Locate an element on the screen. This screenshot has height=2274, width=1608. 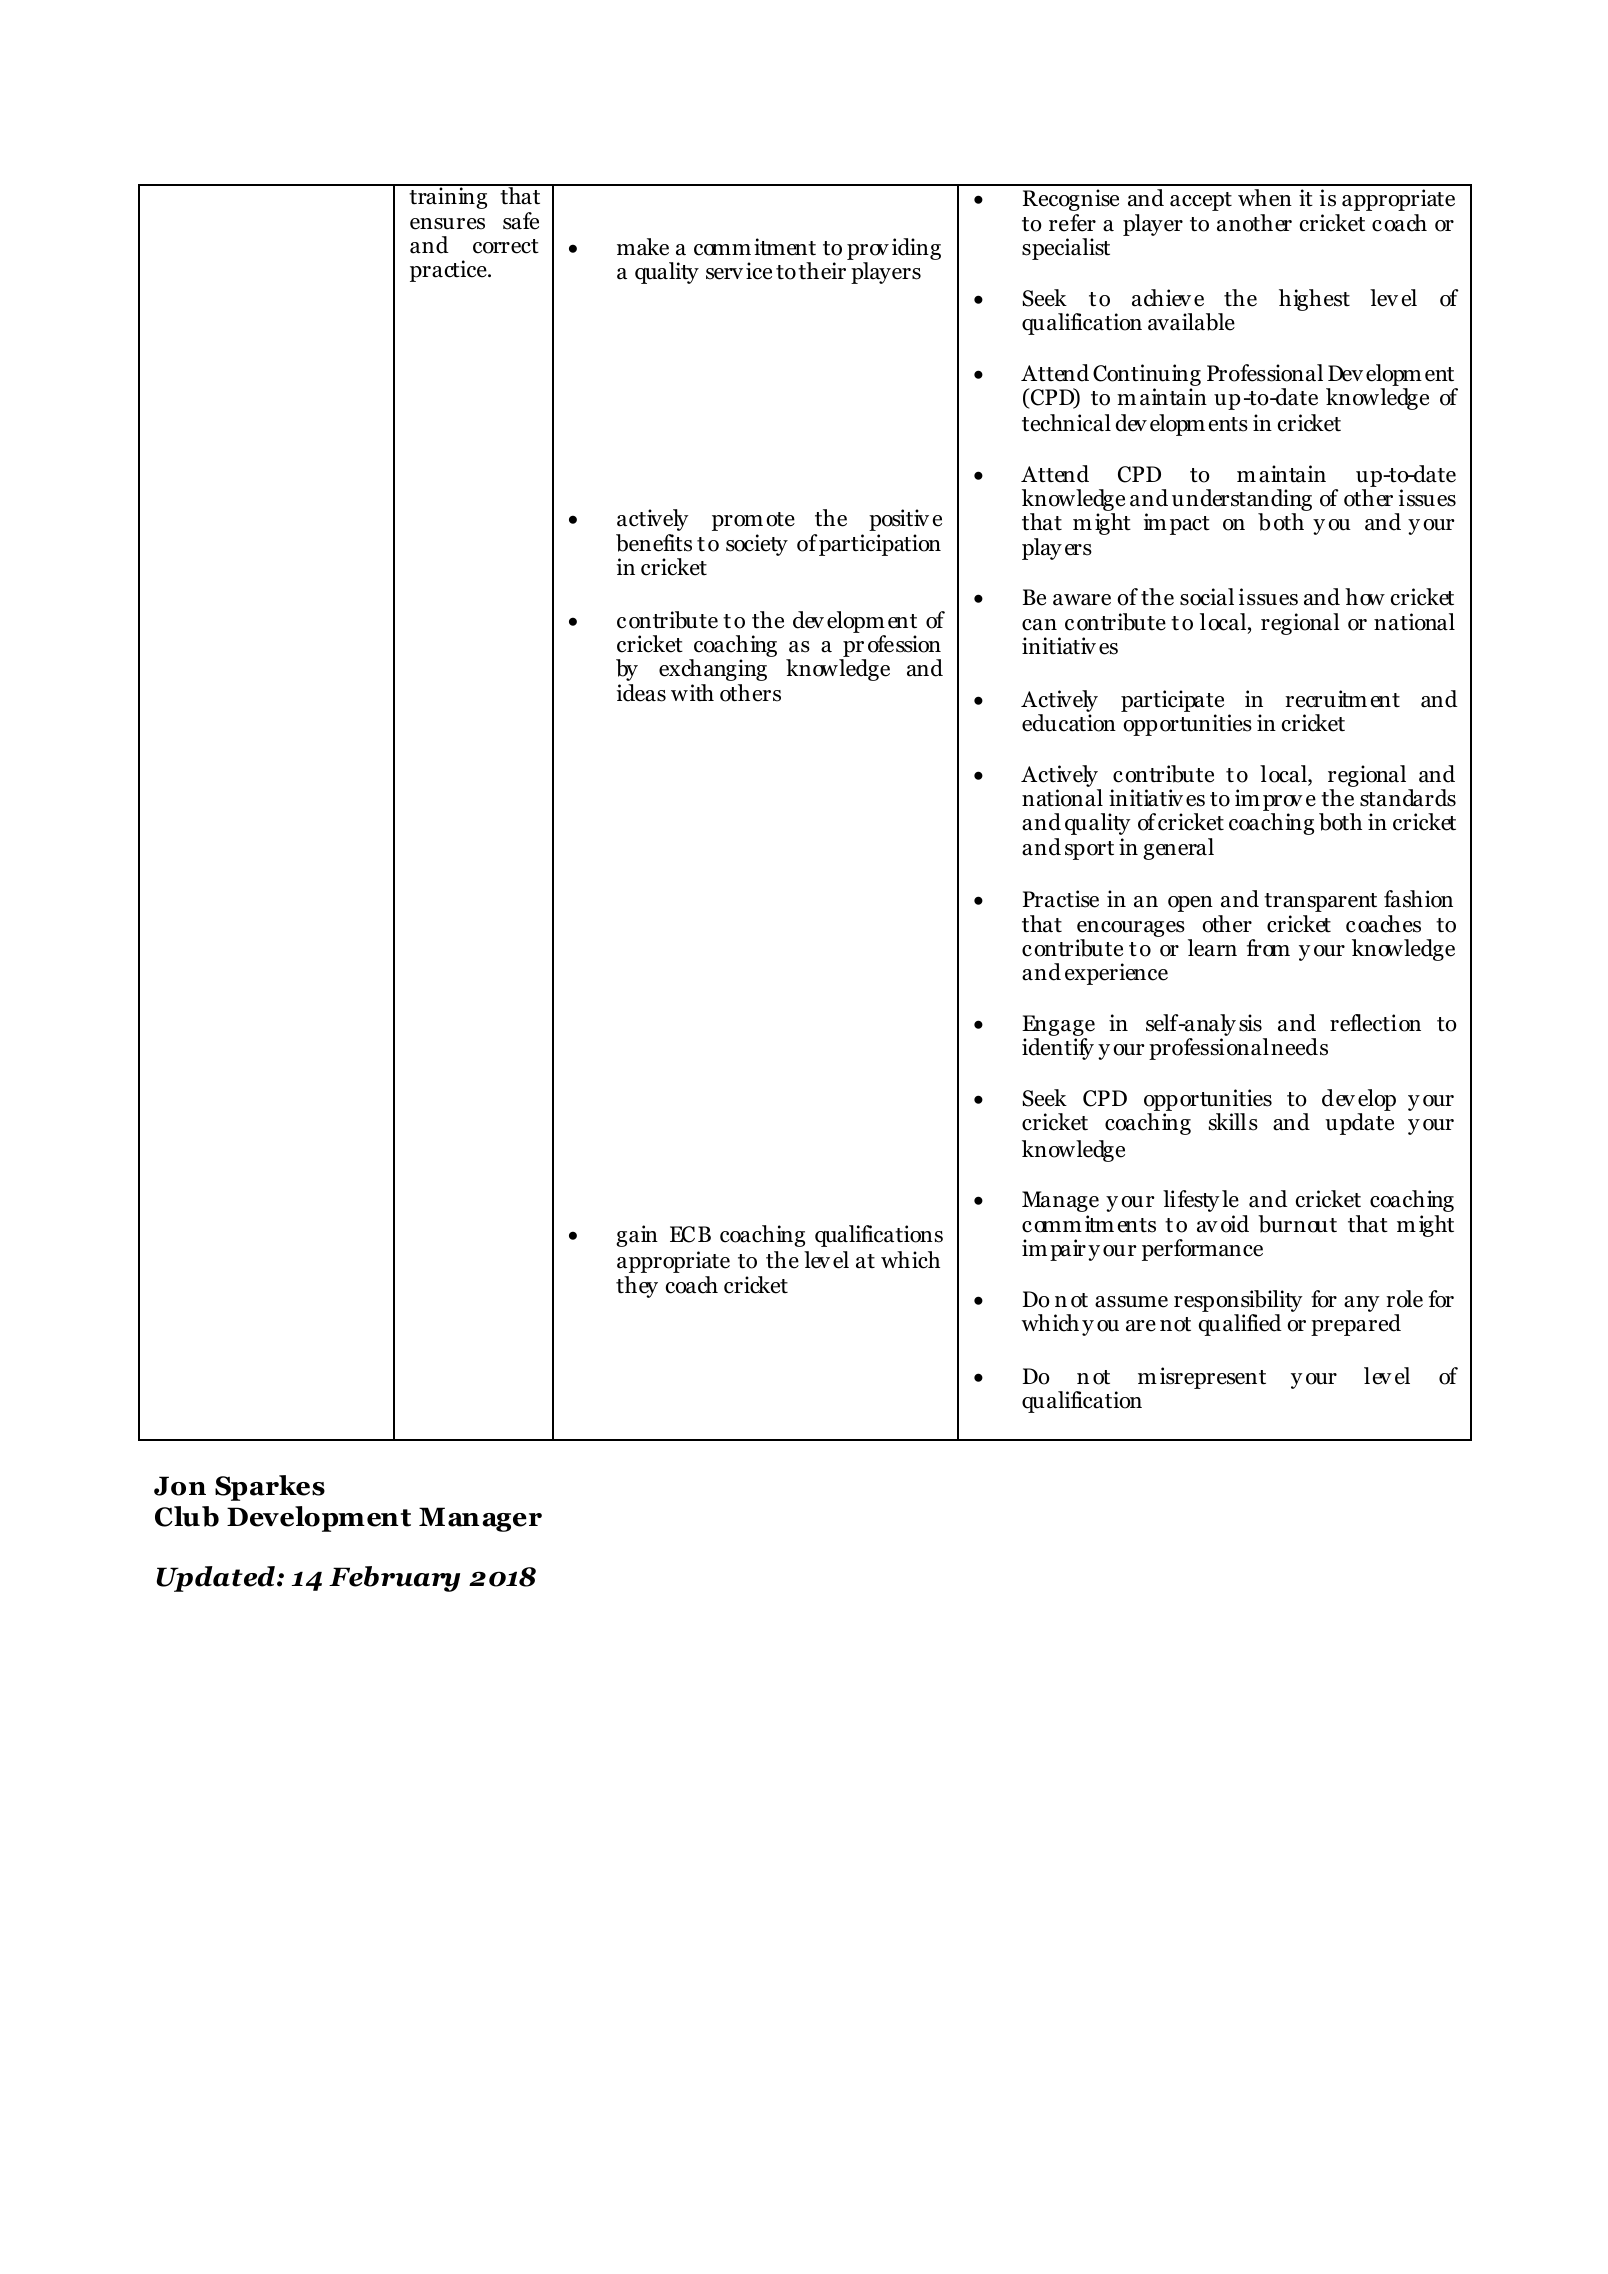
their is located at coordinates (822, 271).
